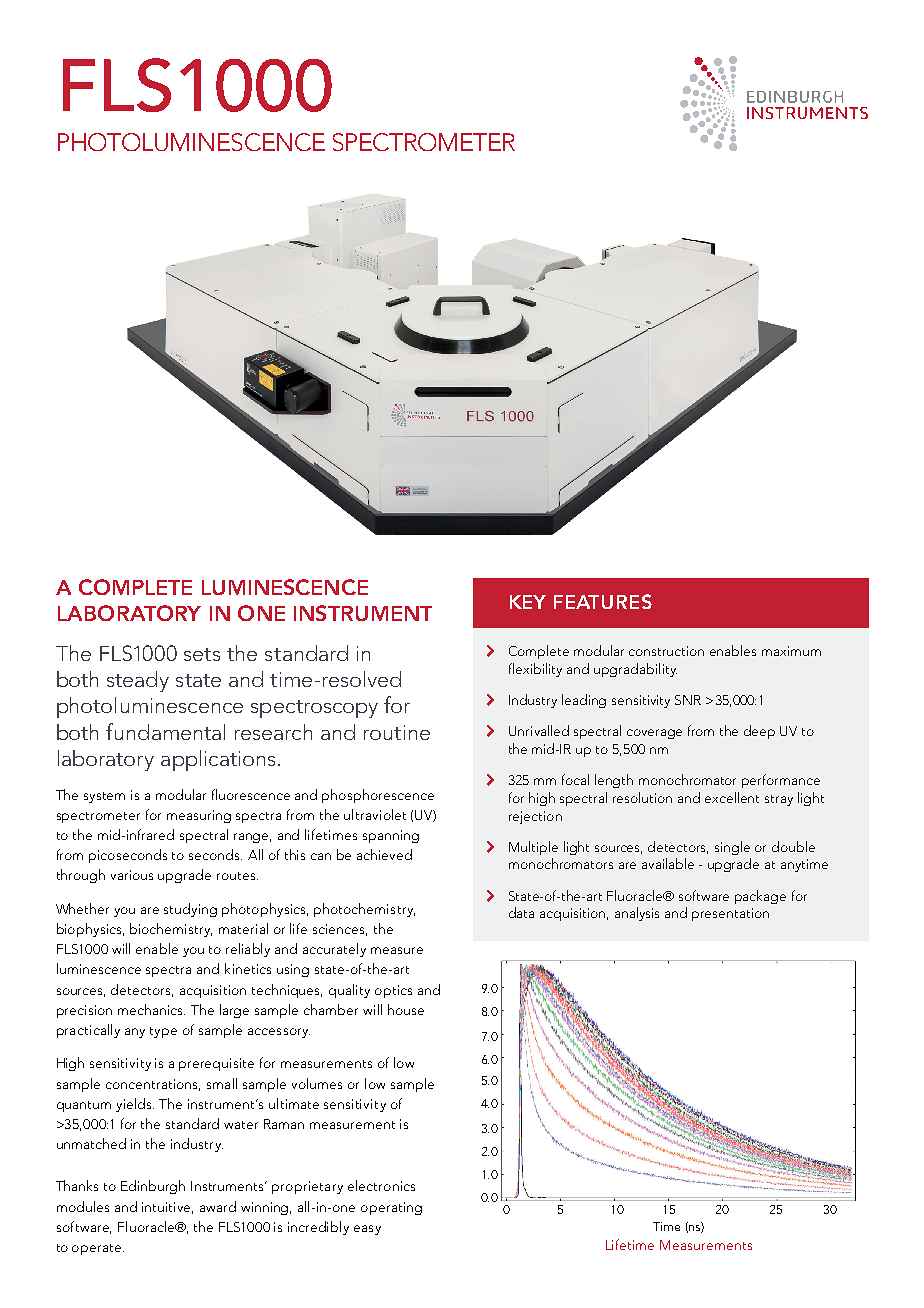 Image resolution: width=924 pixels, height=1308 pixels. I want to click on construction, so click(666, 651).
